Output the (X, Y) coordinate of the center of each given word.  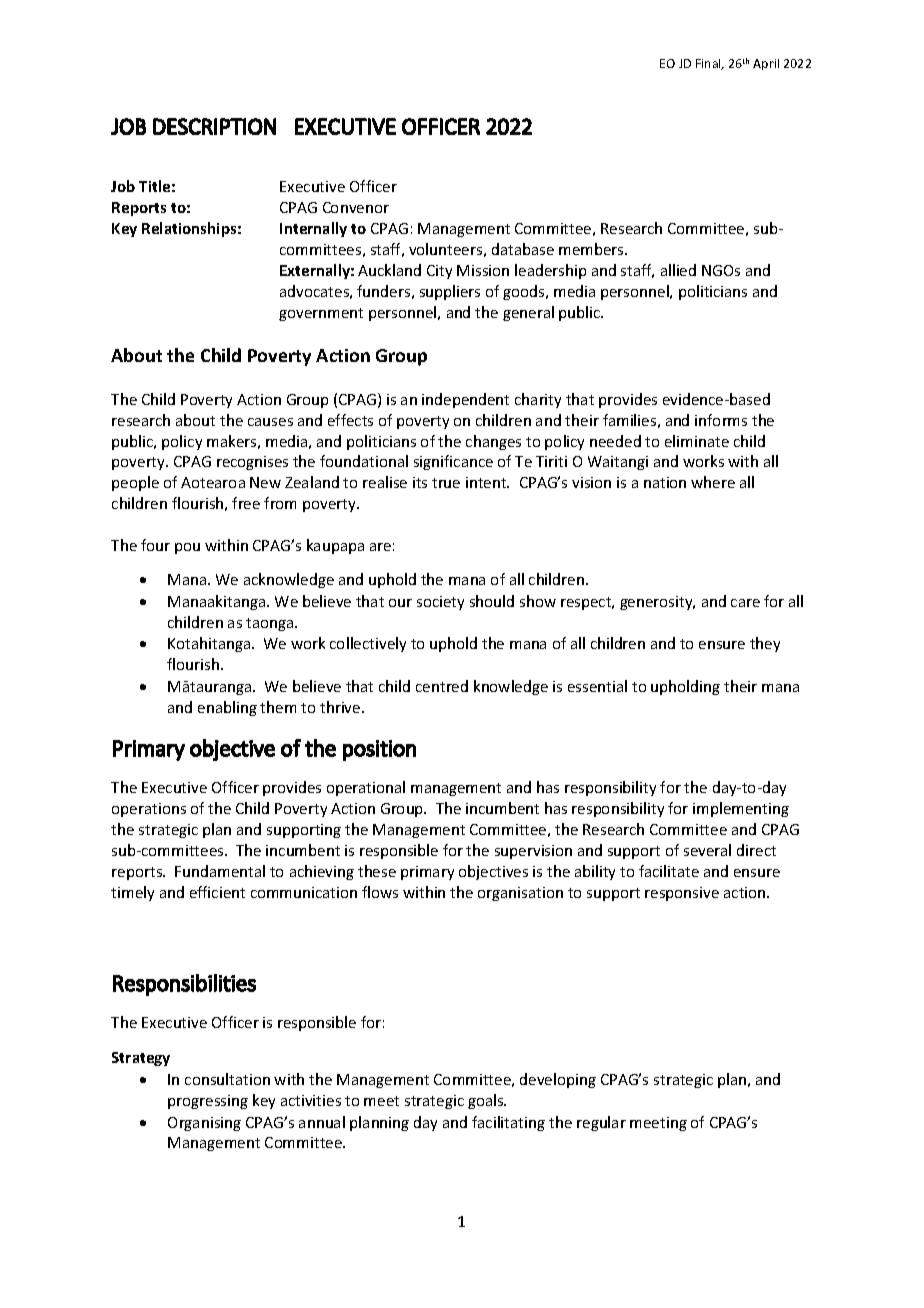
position (379, 750)
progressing (208, 1102)
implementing (741, 809)
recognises (252, 463)
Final (709, 64)
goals (487, 1101)
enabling (227, 708)
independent (465, 400)
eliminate (697, 441)
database (523, 249)
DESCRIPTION (214, 126)
